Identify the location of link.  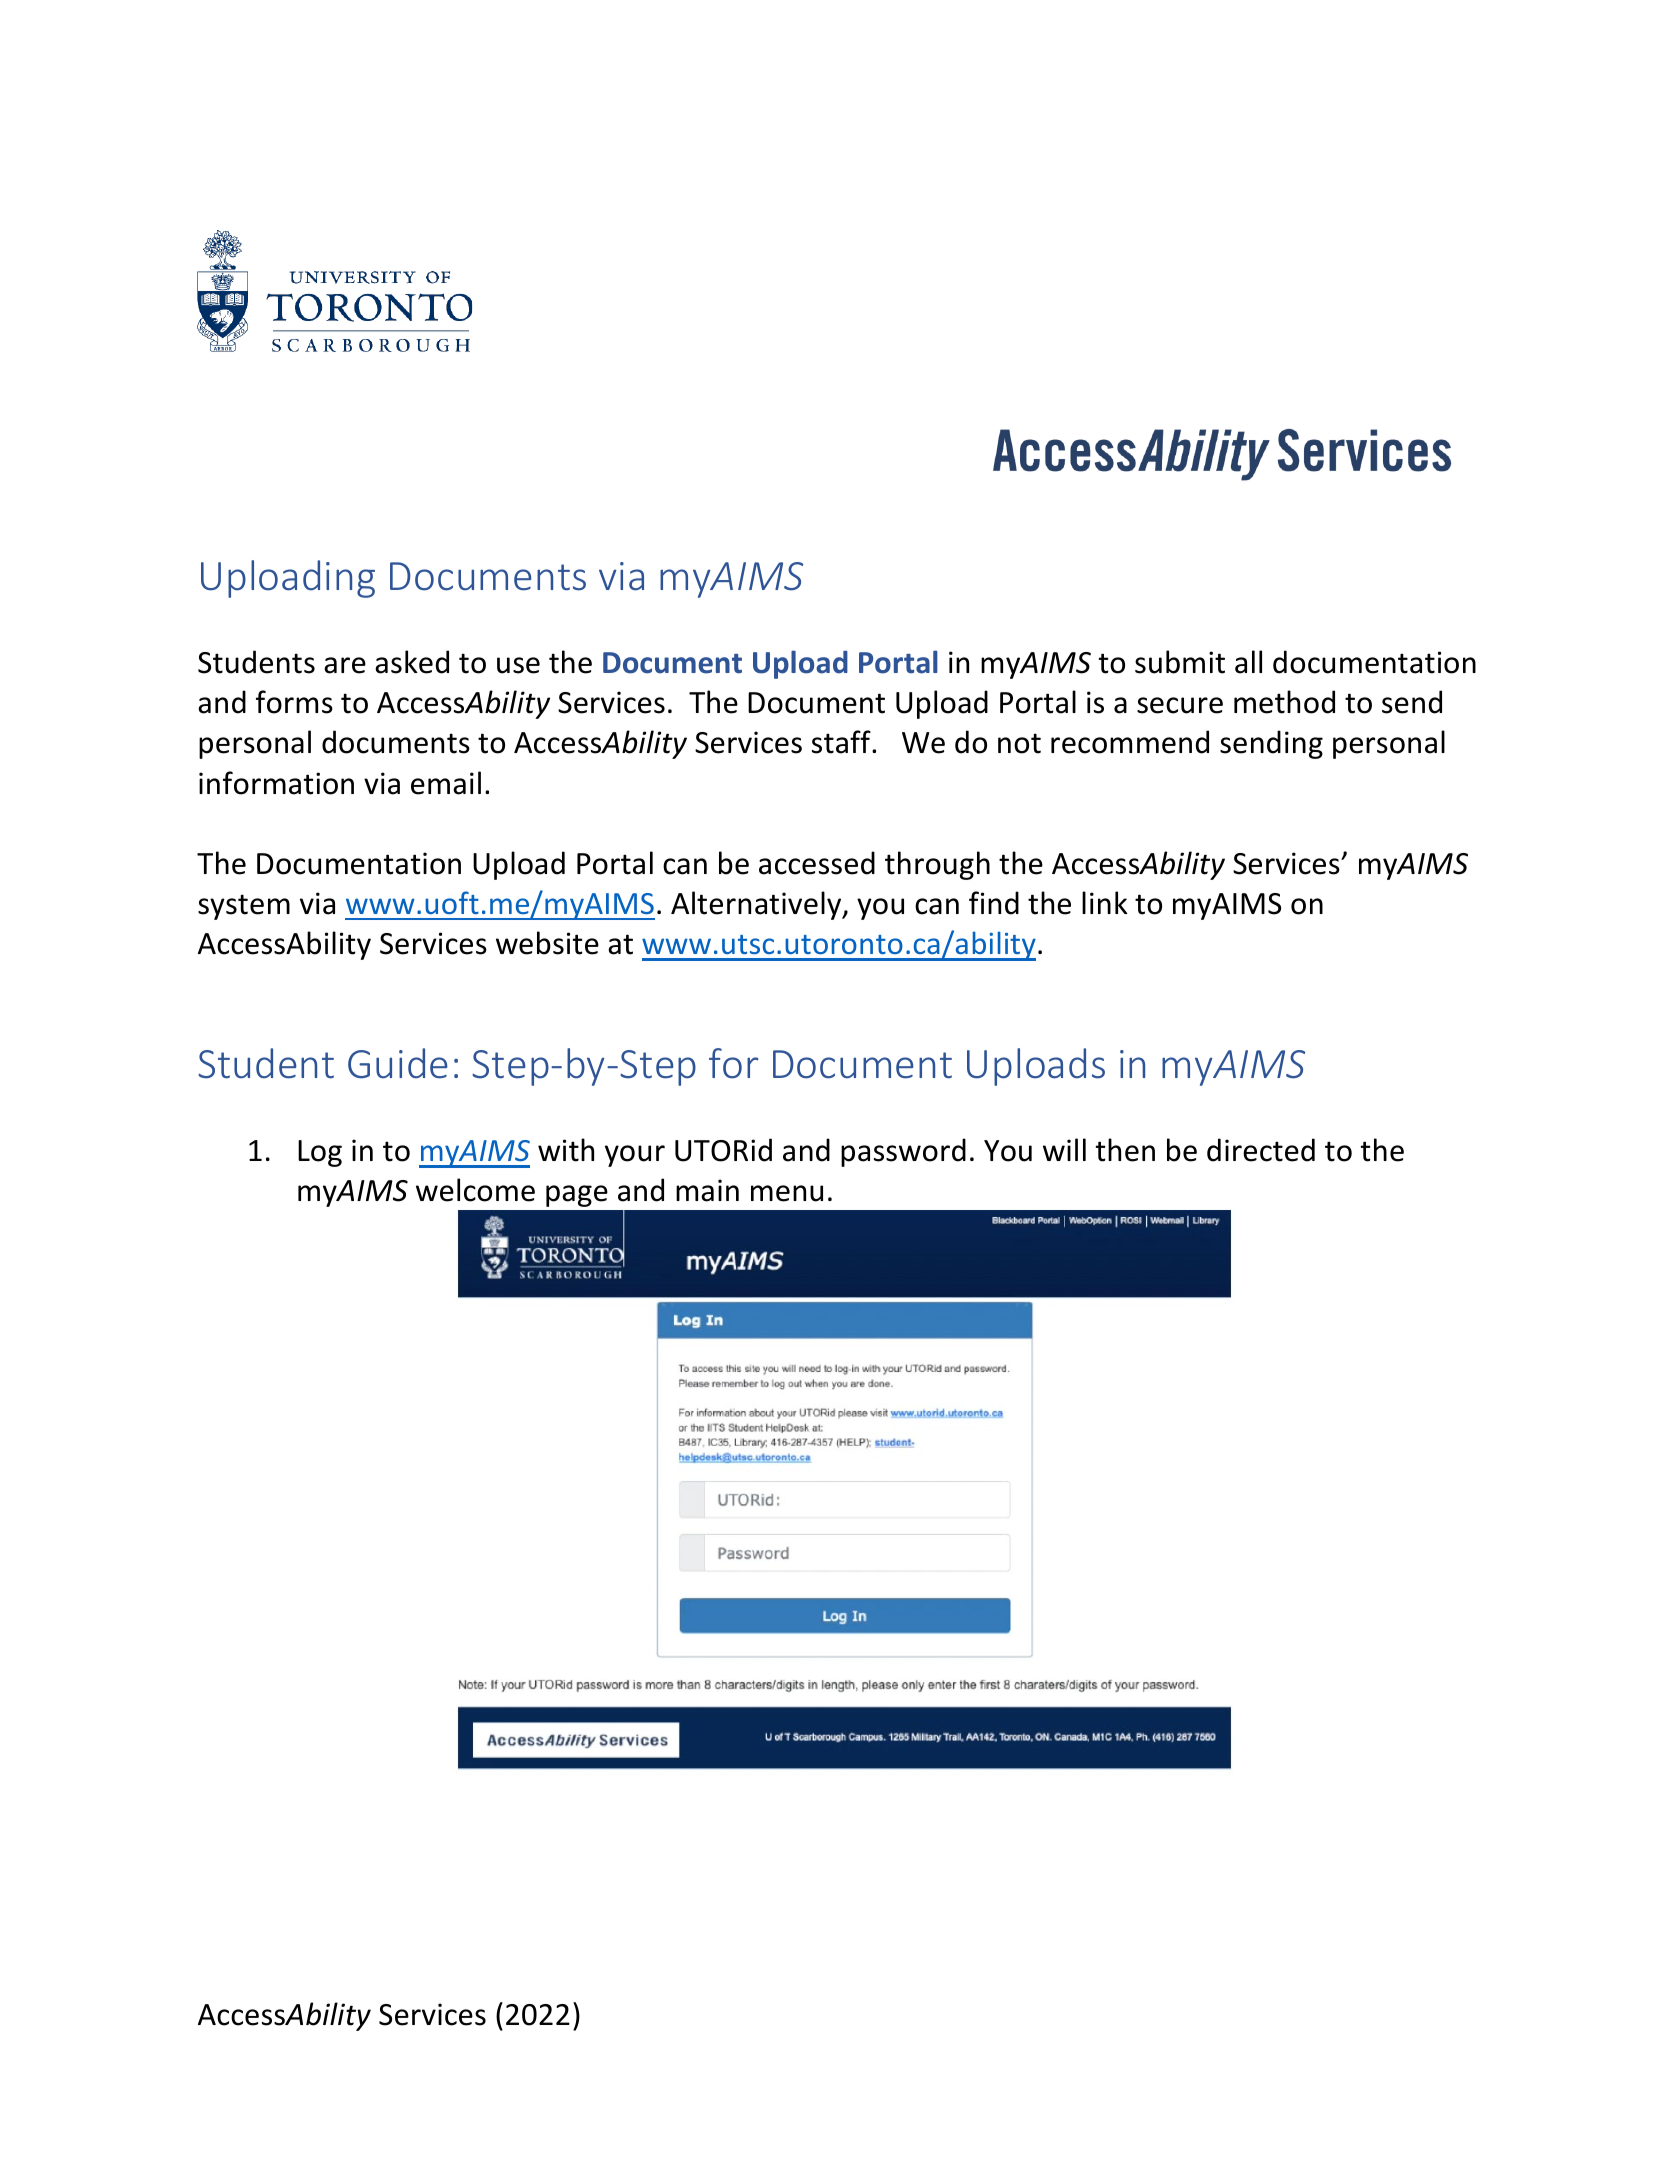
(1105, 902).
